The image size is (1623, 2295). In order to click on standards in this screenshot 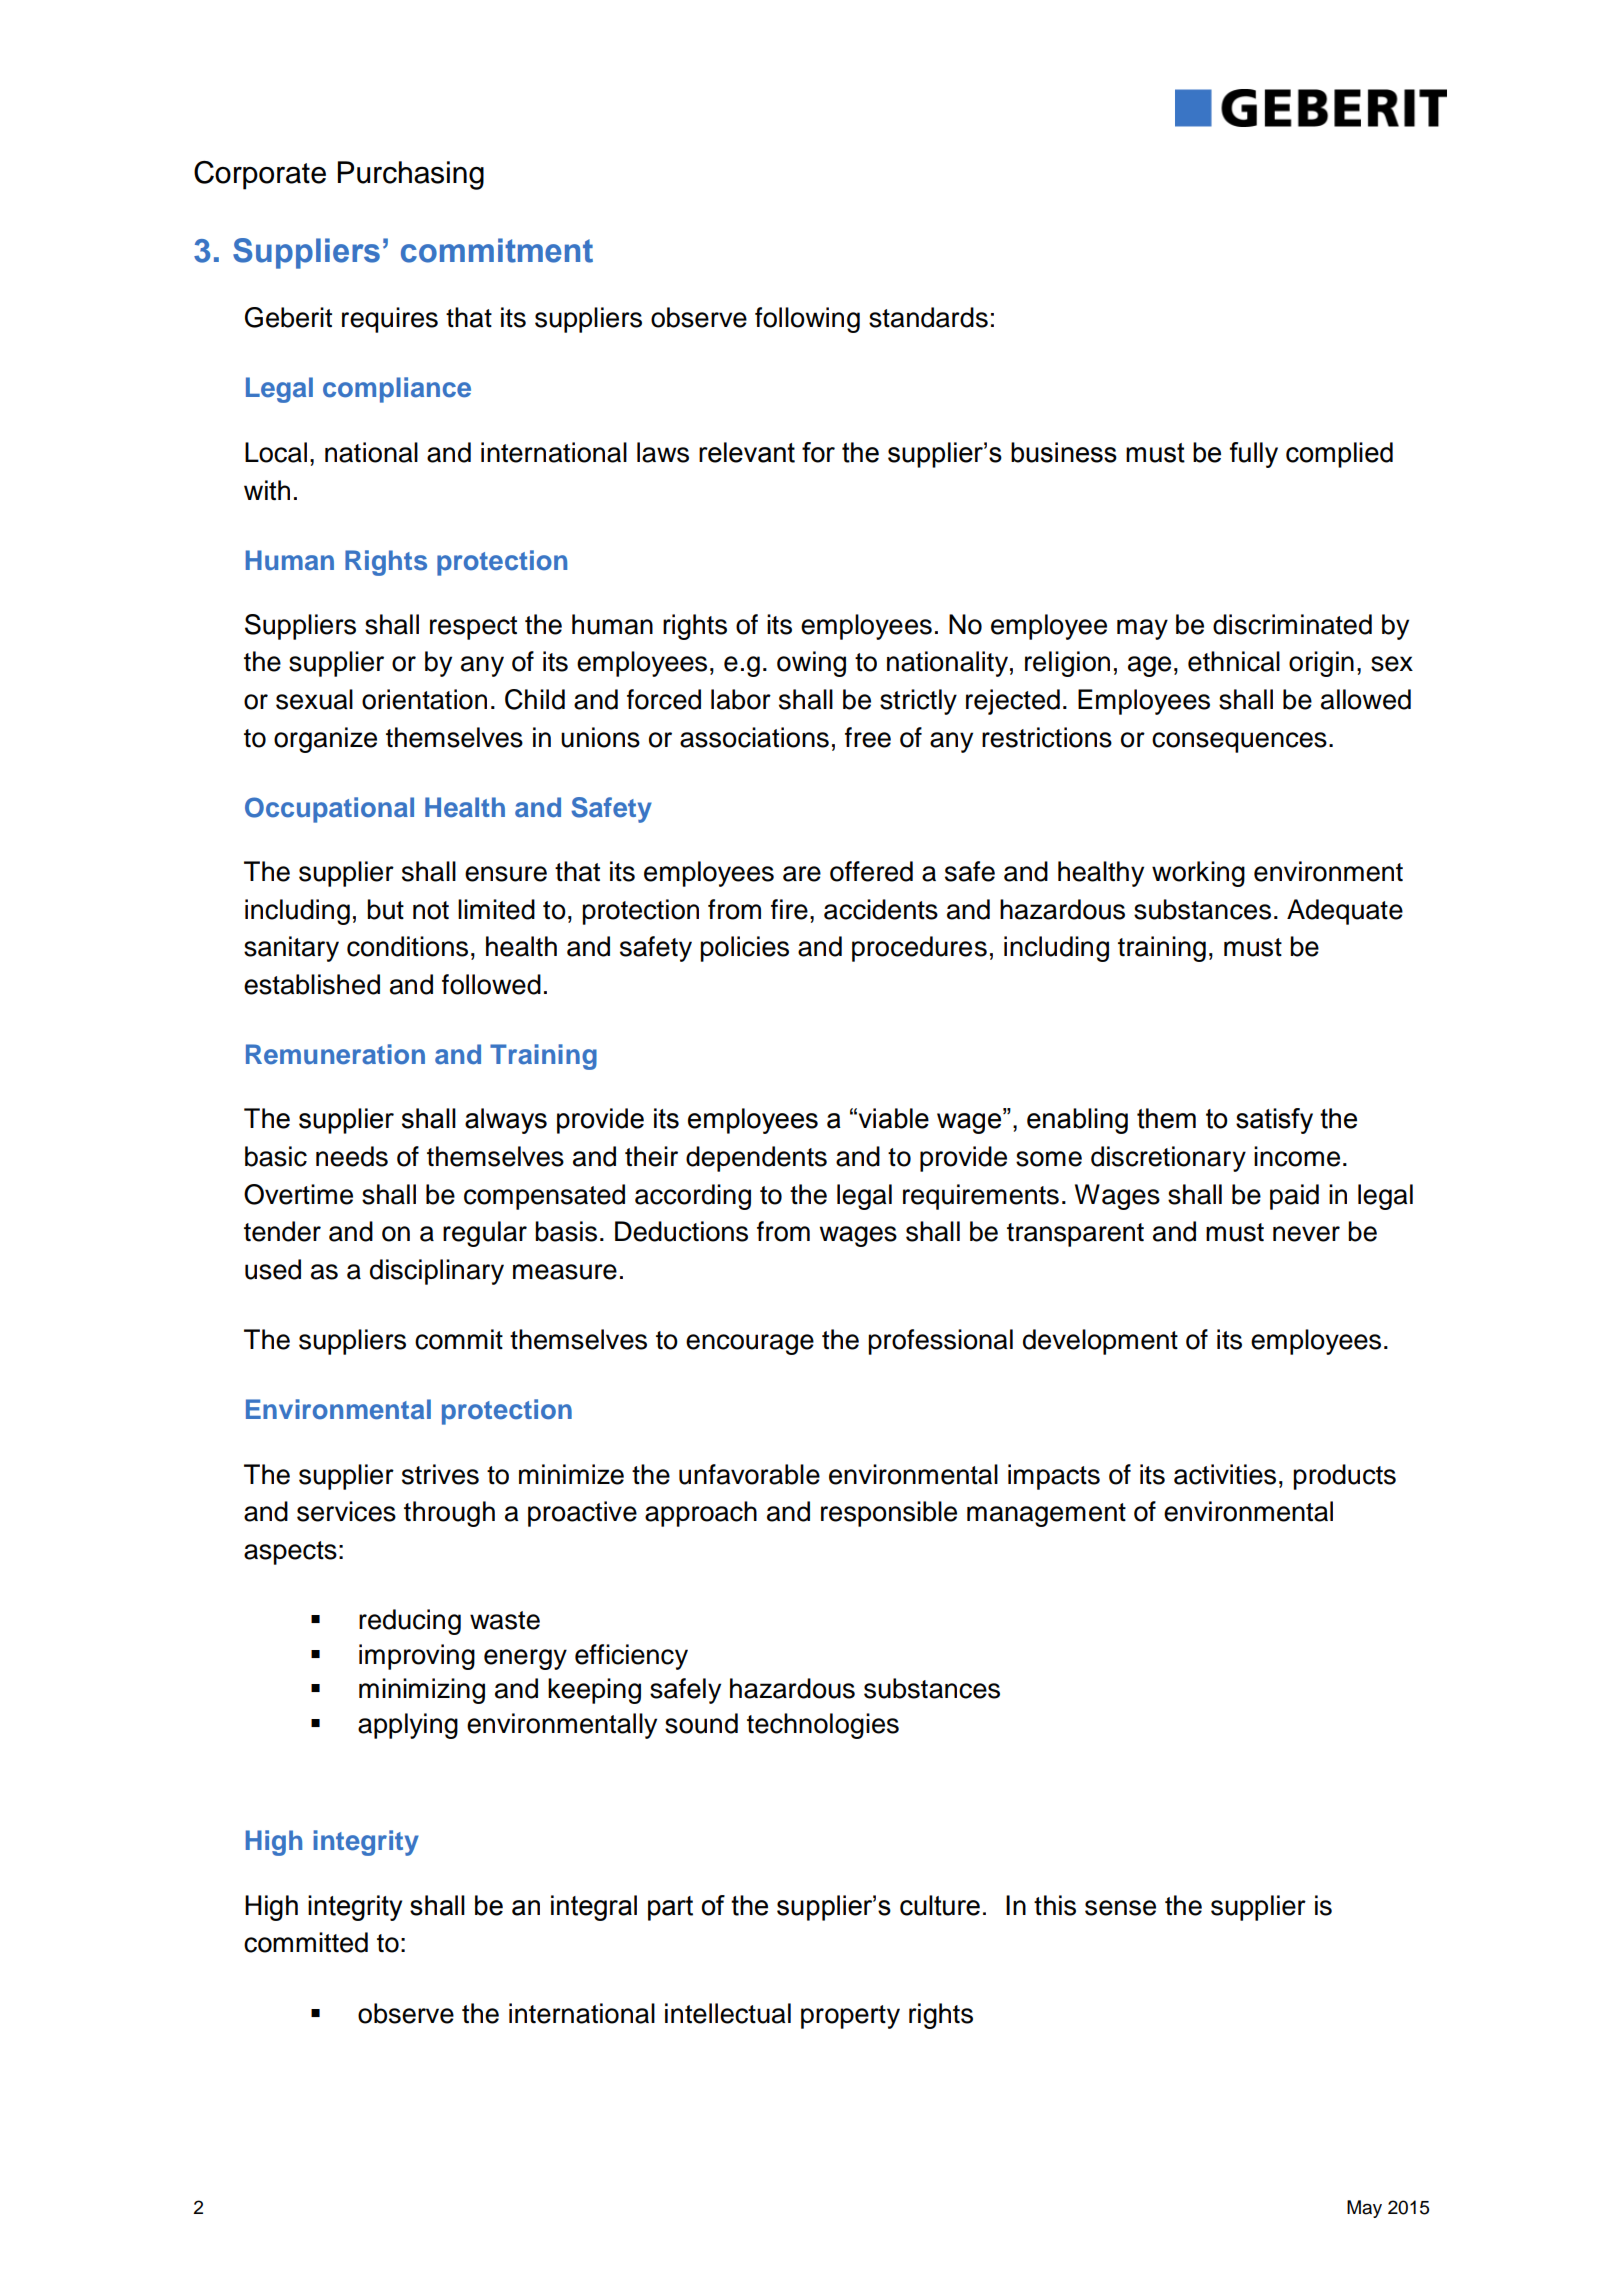, I will do `click(928, 317)`.
